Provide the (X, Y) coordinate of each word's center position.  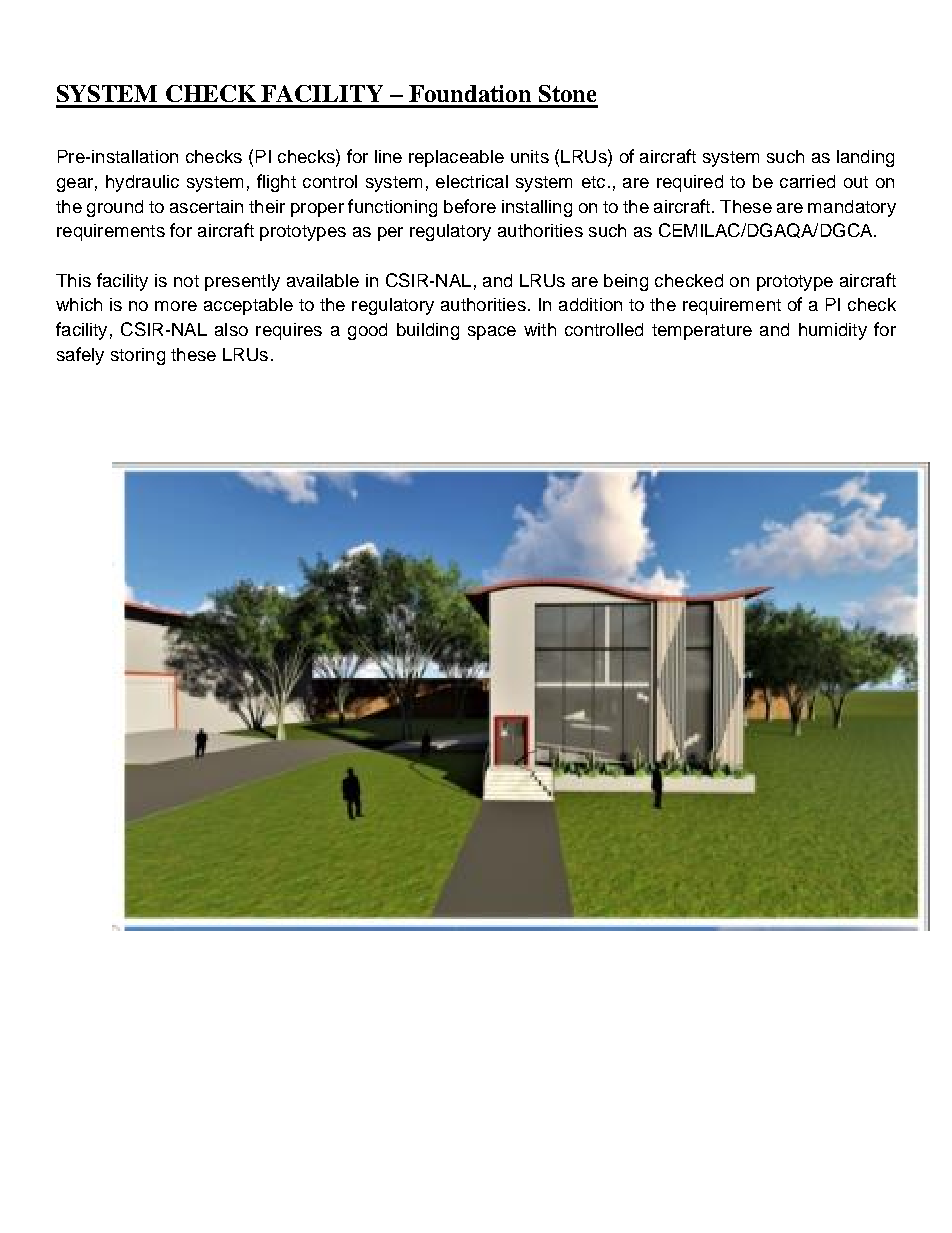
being (626, 282)
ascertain (206, 206)
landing (865, 158)
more (176, 306)
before (470, 206)
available (323, 280)
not (186, 281)
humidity (833, 331)
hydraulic (142, 183)
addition (590, 304)
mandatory (852, 208)
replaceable (456, 158)
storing (138, 356)
